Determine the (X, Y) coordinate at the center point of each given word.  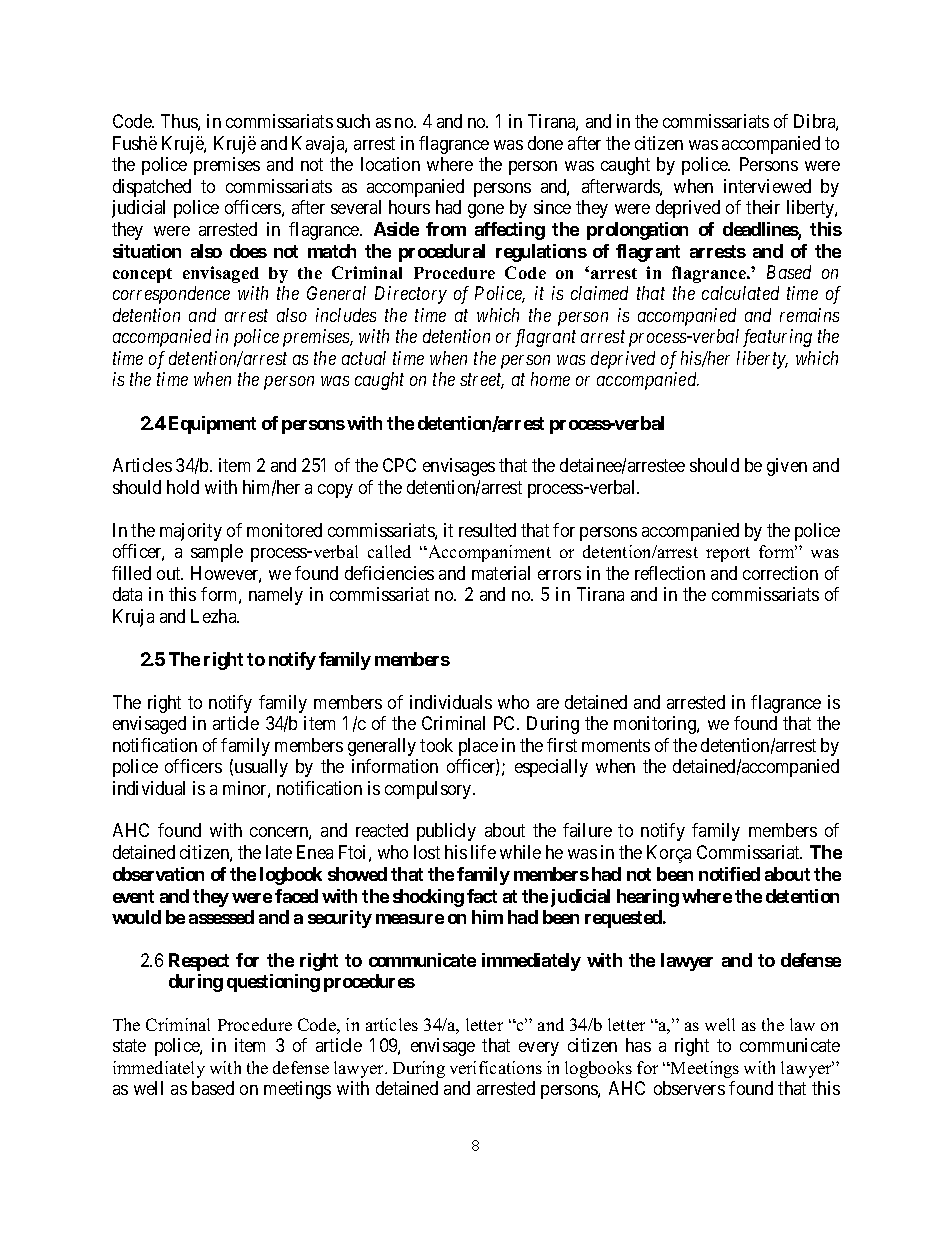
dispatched (152, 188)
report (728, 554)
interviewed (767, 186)
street (482, 381)
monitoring (656, 725)
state (129, 1046)
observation (158, 874)
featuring (777, 338)
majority (191, 532)
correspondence (171, 295)
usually (261, 768)
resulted (487, 530)
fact (482, 896)
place (478, 747)
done (545, 143)
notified (729, 874)
